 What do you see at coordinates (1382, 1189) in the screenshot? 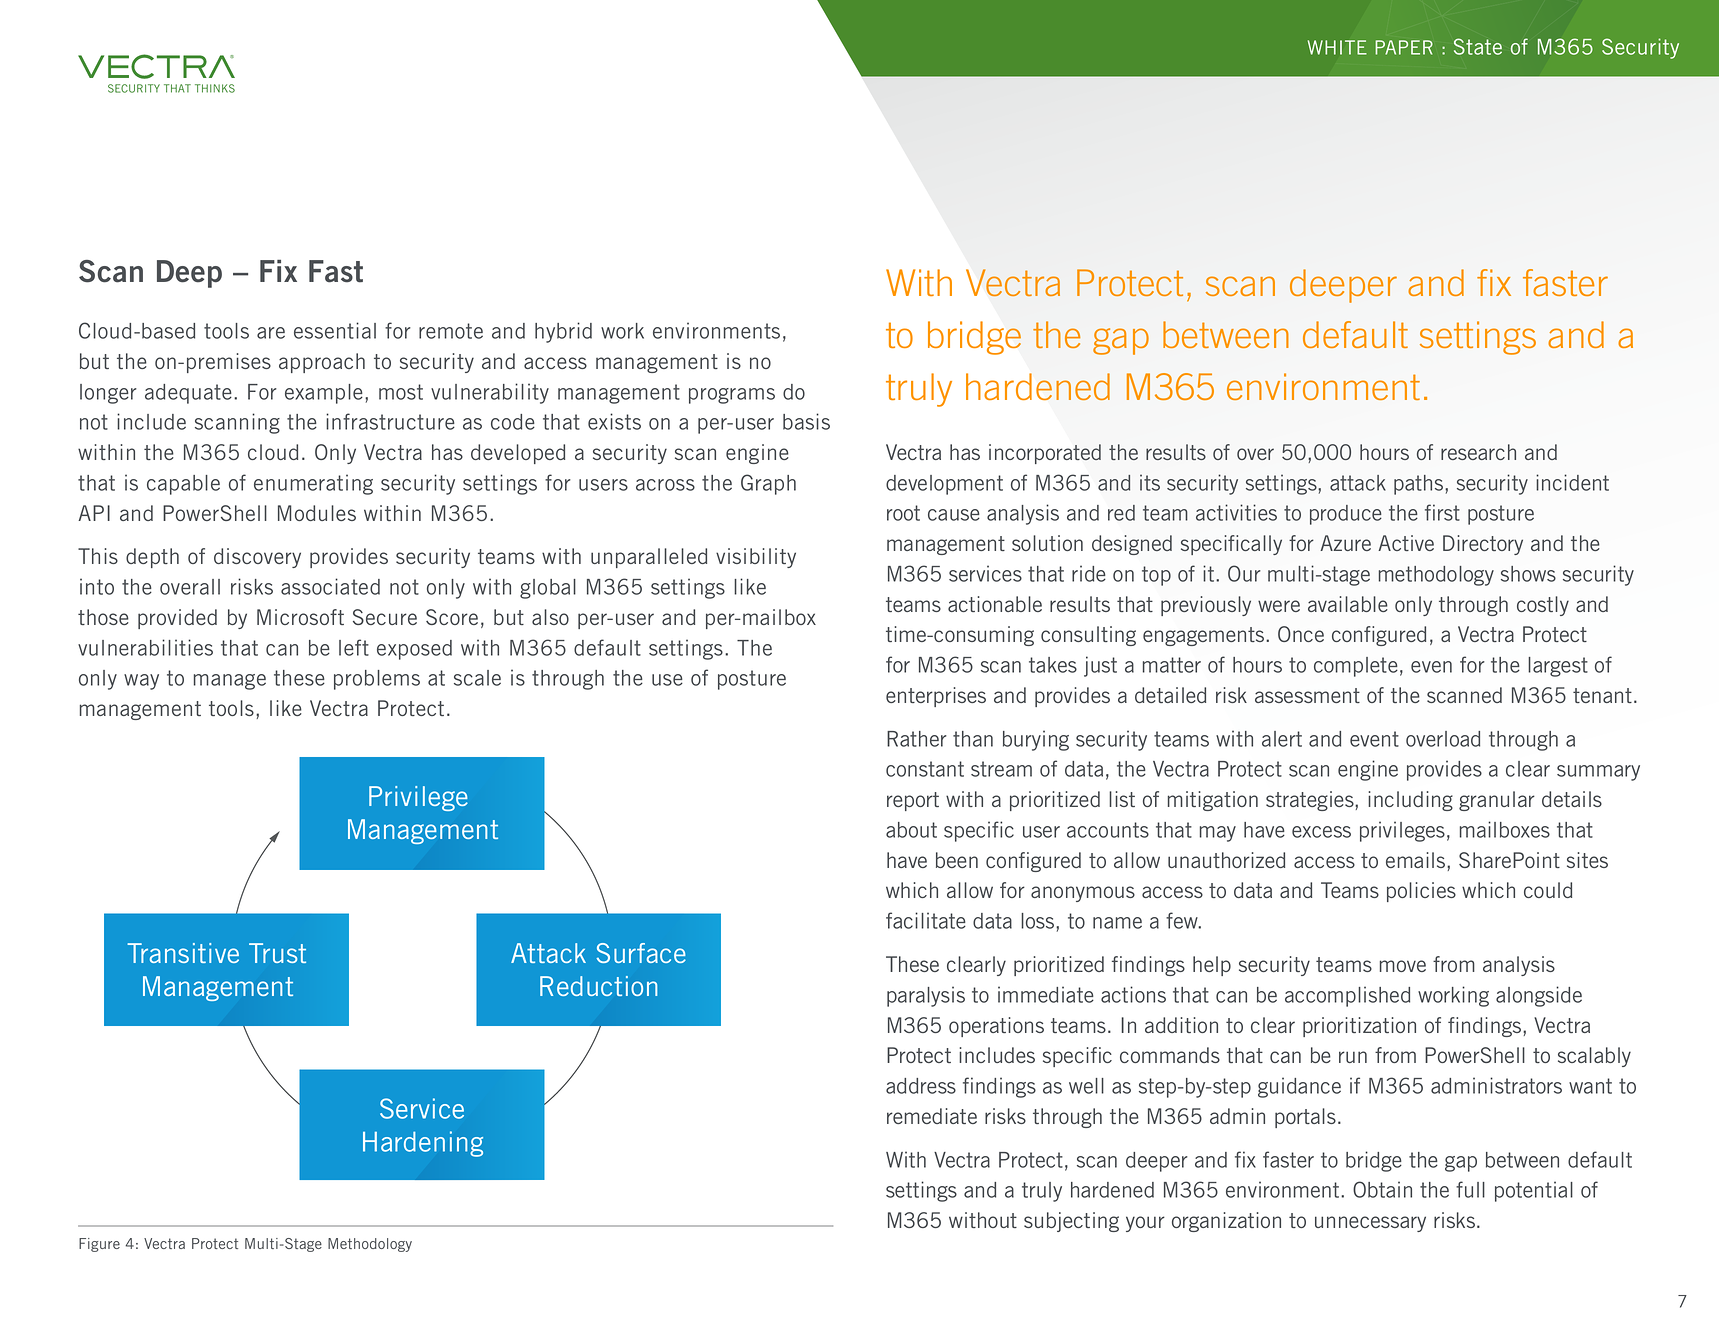
I see `Obtain` at bounding box center [1382, 1189].
